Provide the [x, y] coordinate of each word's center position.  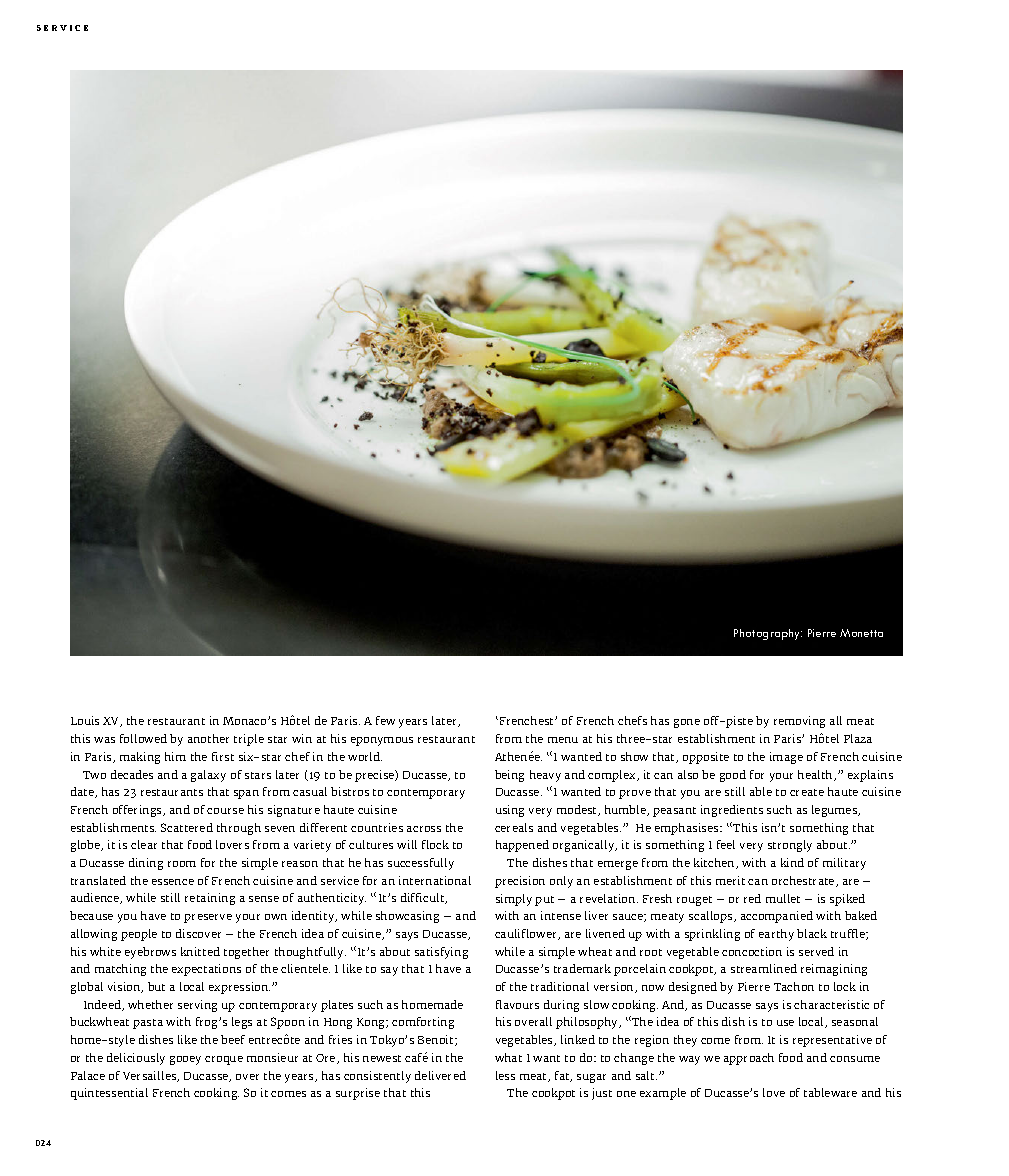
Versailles [151, 1076]
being [509, 776]
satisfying [441, 953]
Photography [768, 634]
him [175, 756]
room [182, 864]
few [385, 720]
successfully [421, 864]
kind [792, 862]
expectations [206, 970]
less [505, 1075]
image [786, 758]
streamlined [764, 968]
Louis [85, 720]
